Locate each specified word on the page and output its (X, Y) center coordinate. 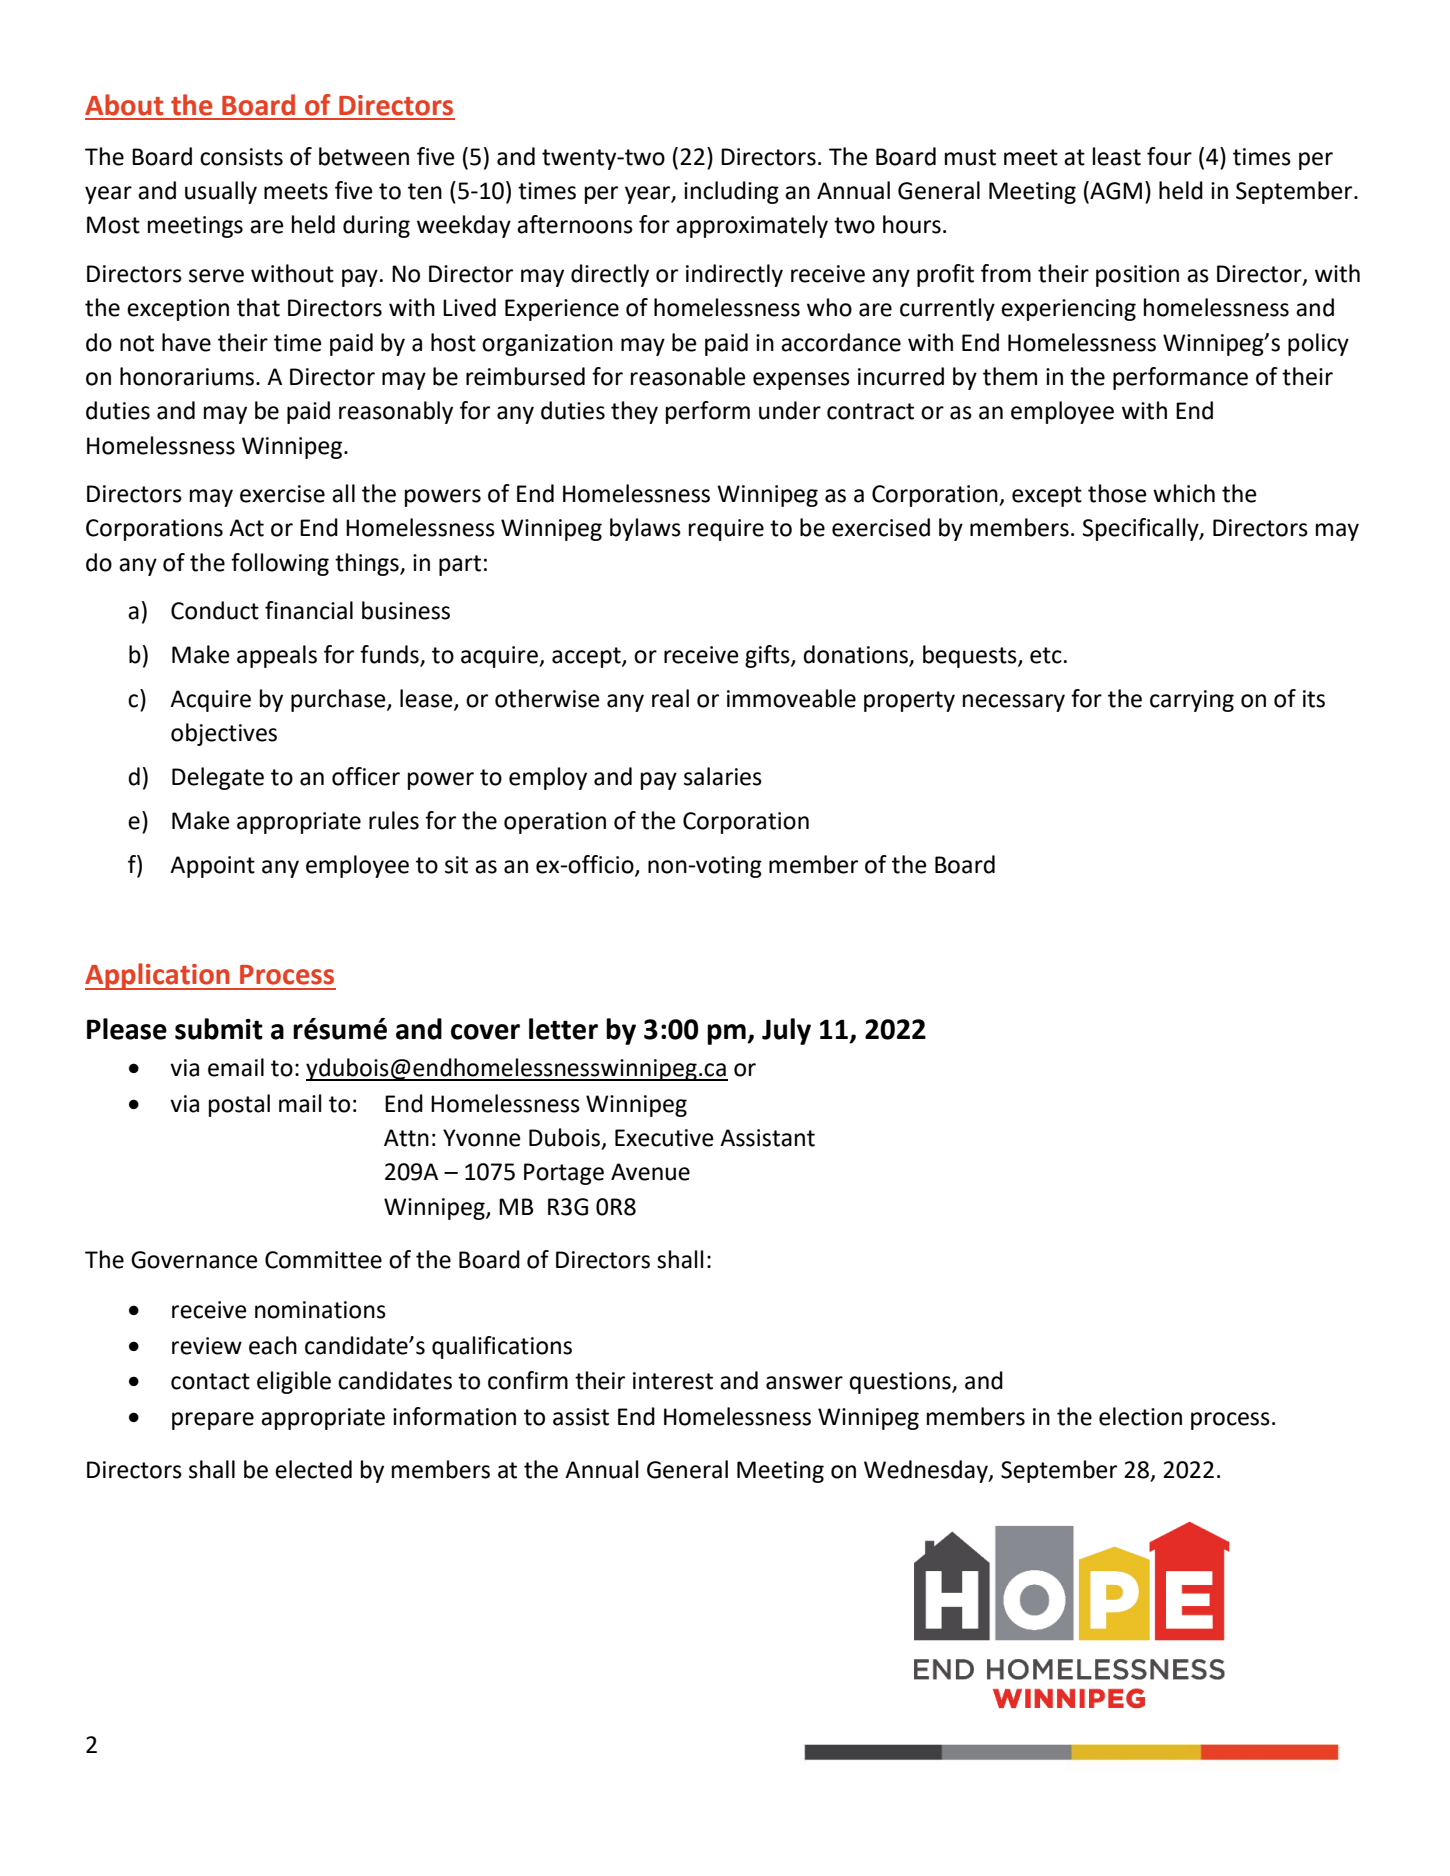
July (786, 1031)
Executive (664, 1138)
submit (219, 1029)
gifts (768, 656)
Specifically (1142, 529)
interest (673, 1381)
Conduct (215, 610)
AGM (1115, 190)
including (731, 192)
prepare (213, 1421)
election (1140, 1416)
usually (221, 192)
